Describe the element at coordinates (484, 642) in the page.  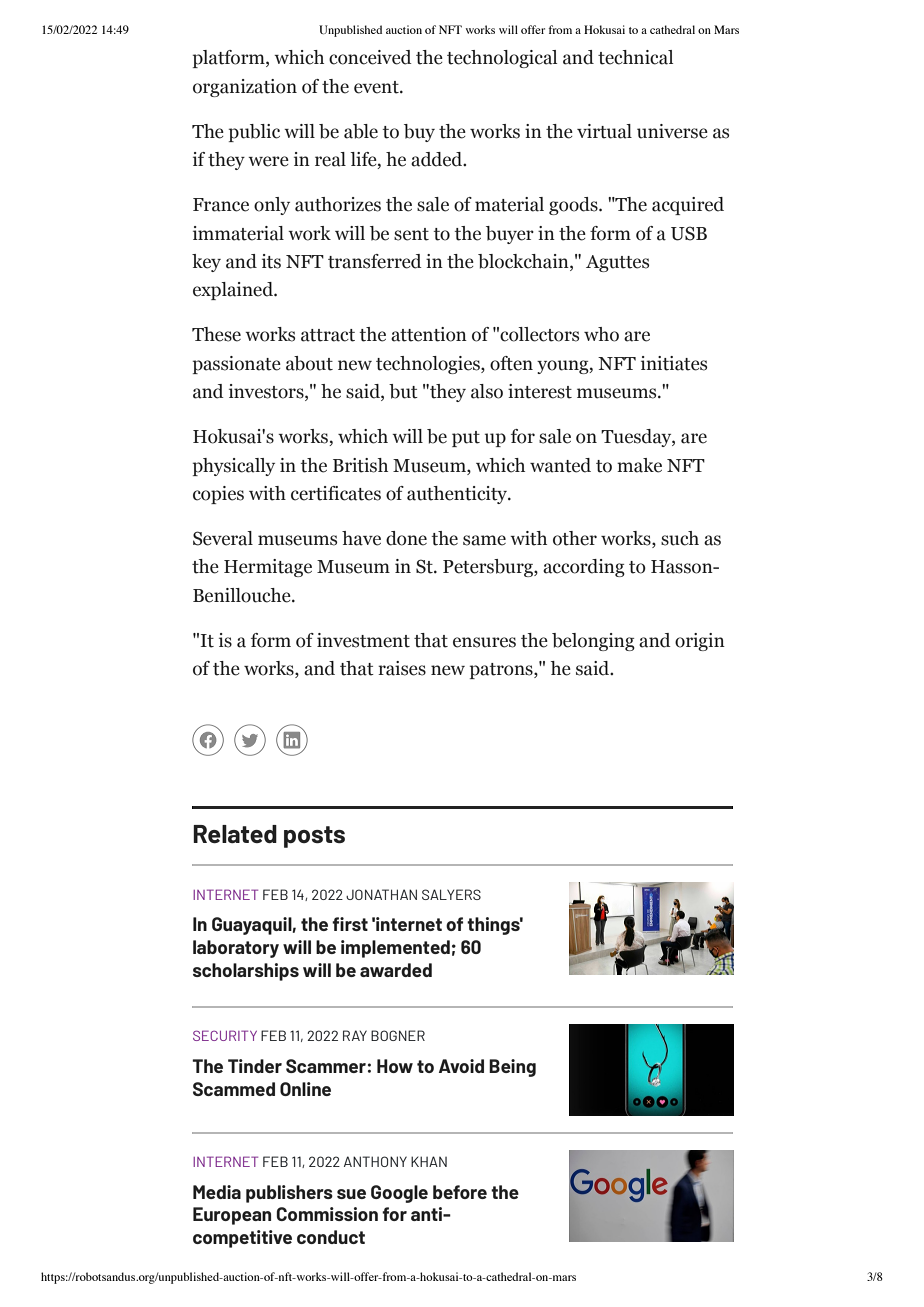
I see `ensures` at that location.
